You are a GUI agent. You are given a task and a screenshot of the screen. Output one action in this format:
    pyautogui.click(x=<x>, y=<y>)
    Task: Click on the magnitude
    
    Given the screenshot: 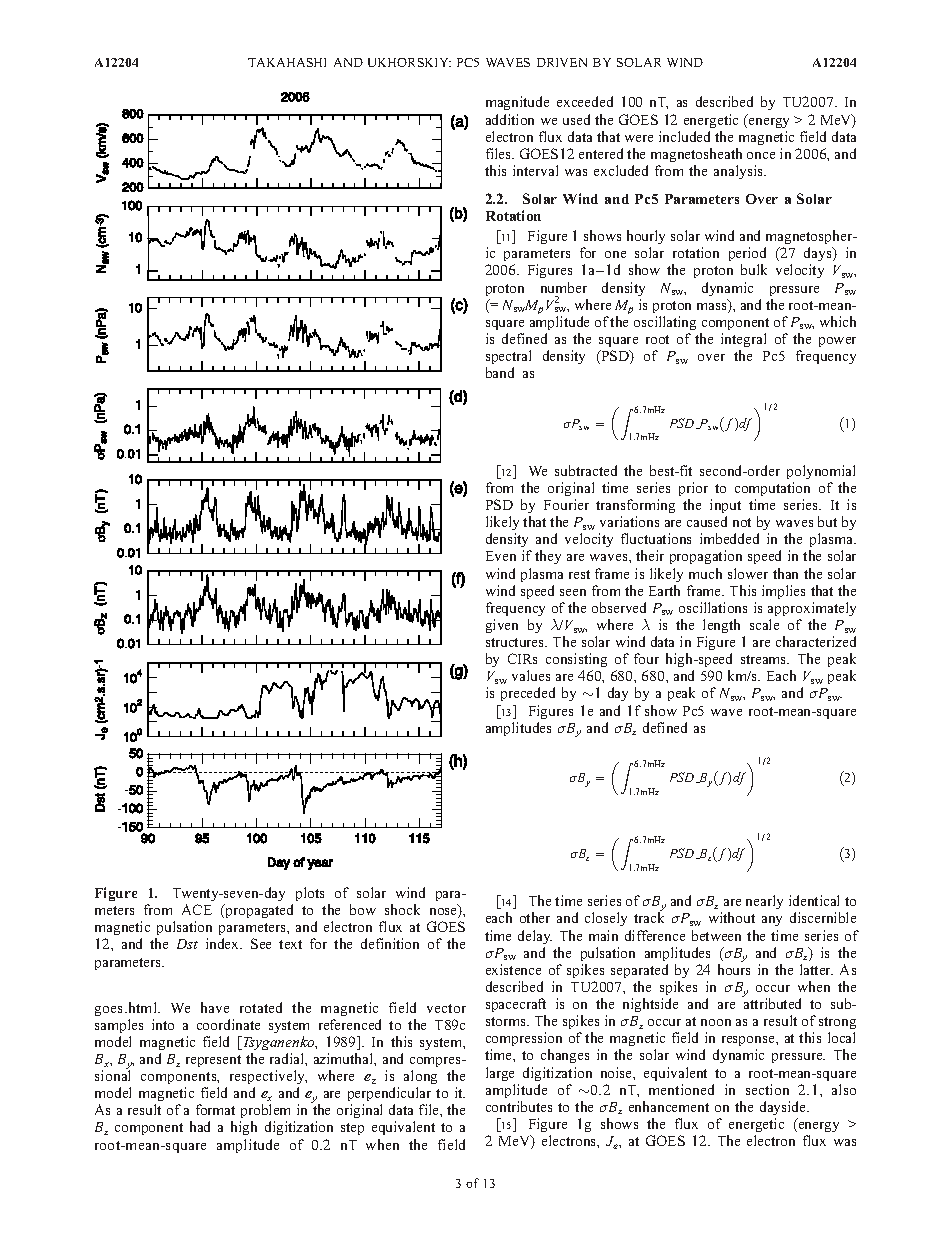 What is the action you would take?
    pyautogui.click(x=517, y=103)
